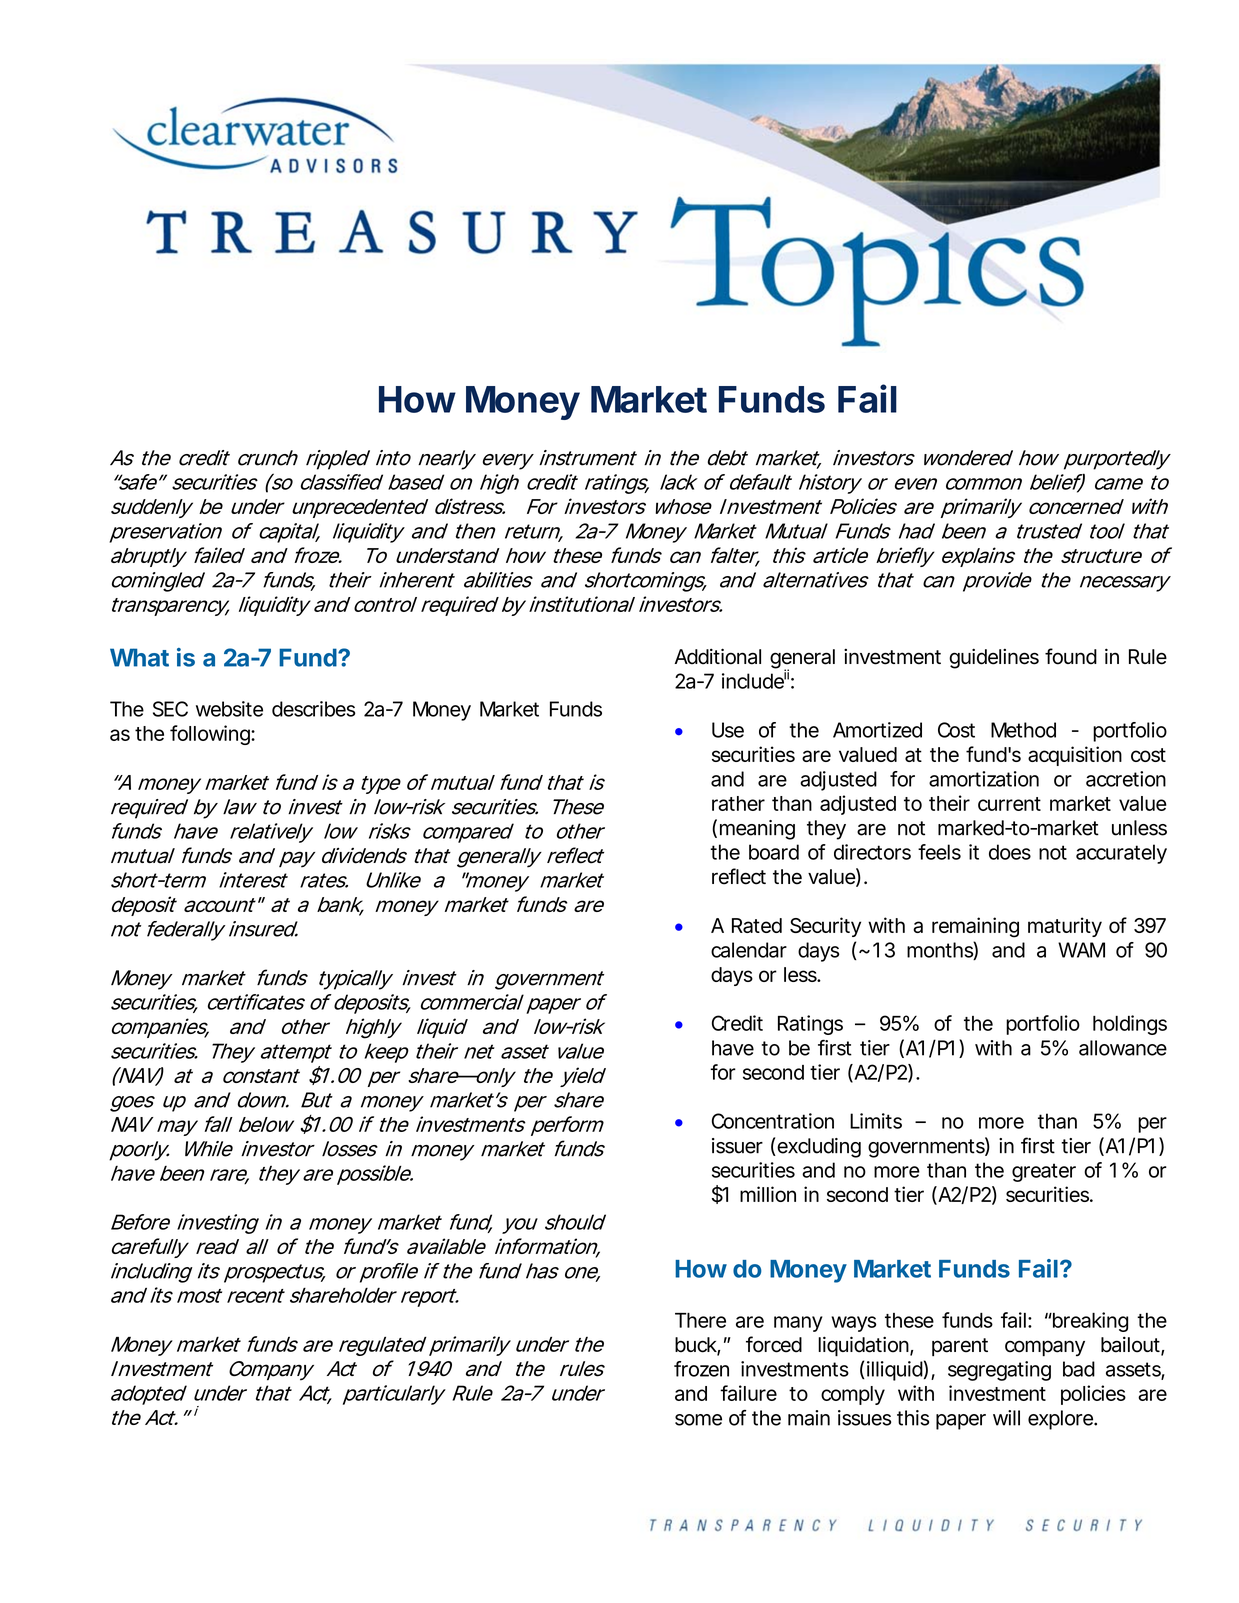 This screenshot has width=1239, height=1603. I want to click on million, so click(768, 1194).
